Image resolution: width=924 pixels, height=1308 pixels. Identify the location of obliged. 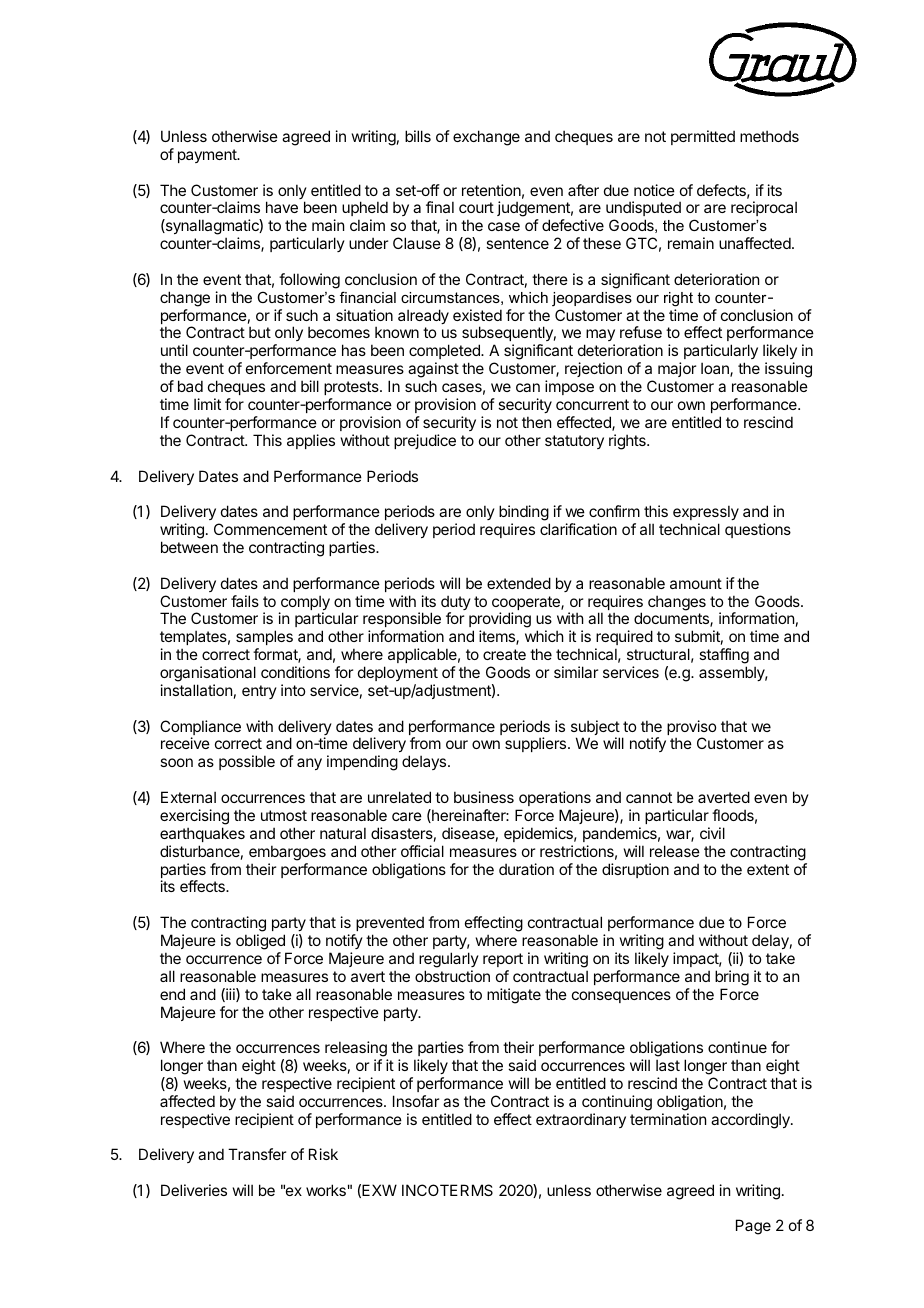
(260, 942).
